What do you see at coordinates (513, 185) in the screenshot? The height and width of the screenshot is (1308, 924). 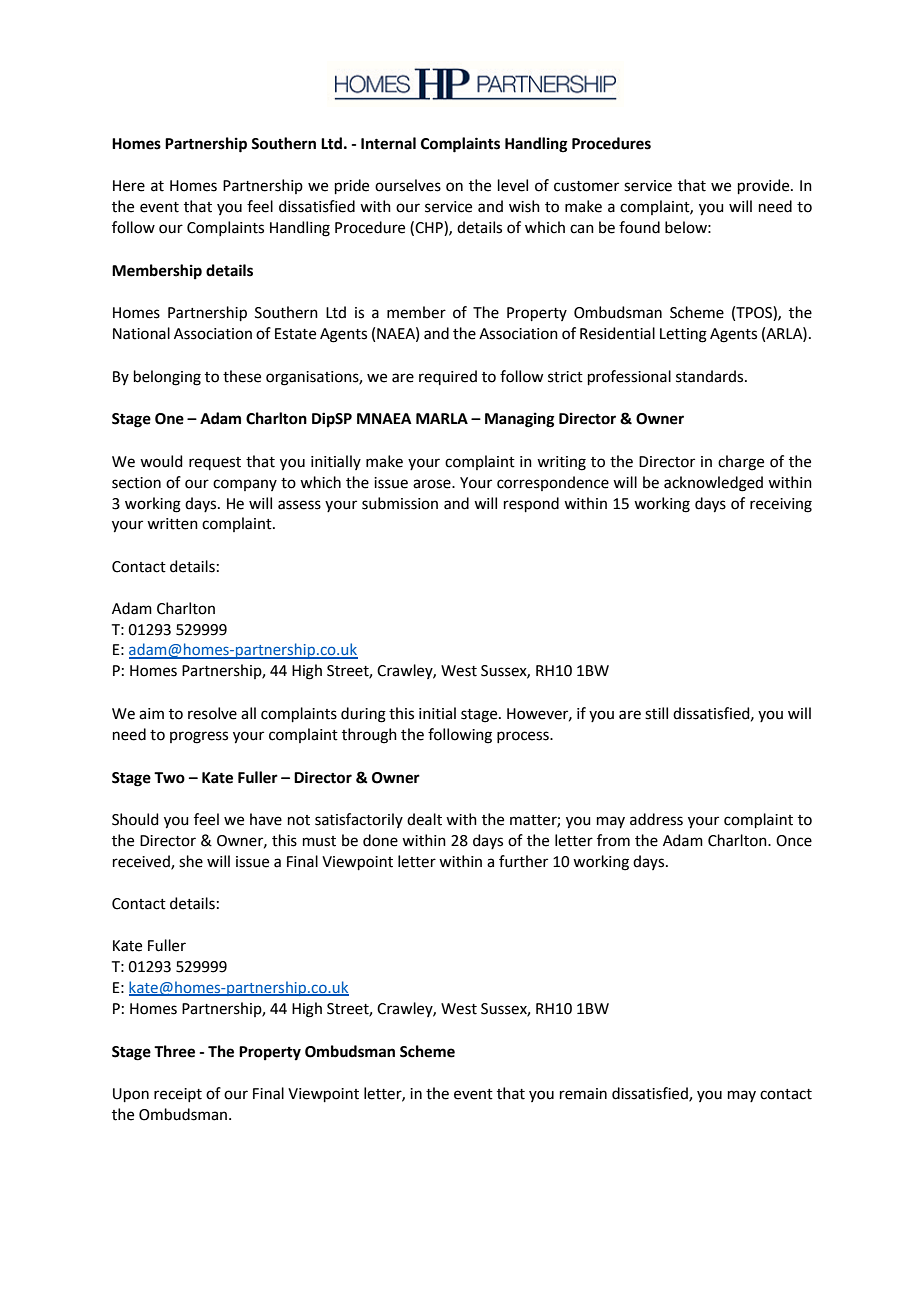 I see `level` at bounding box center [513, 185].
